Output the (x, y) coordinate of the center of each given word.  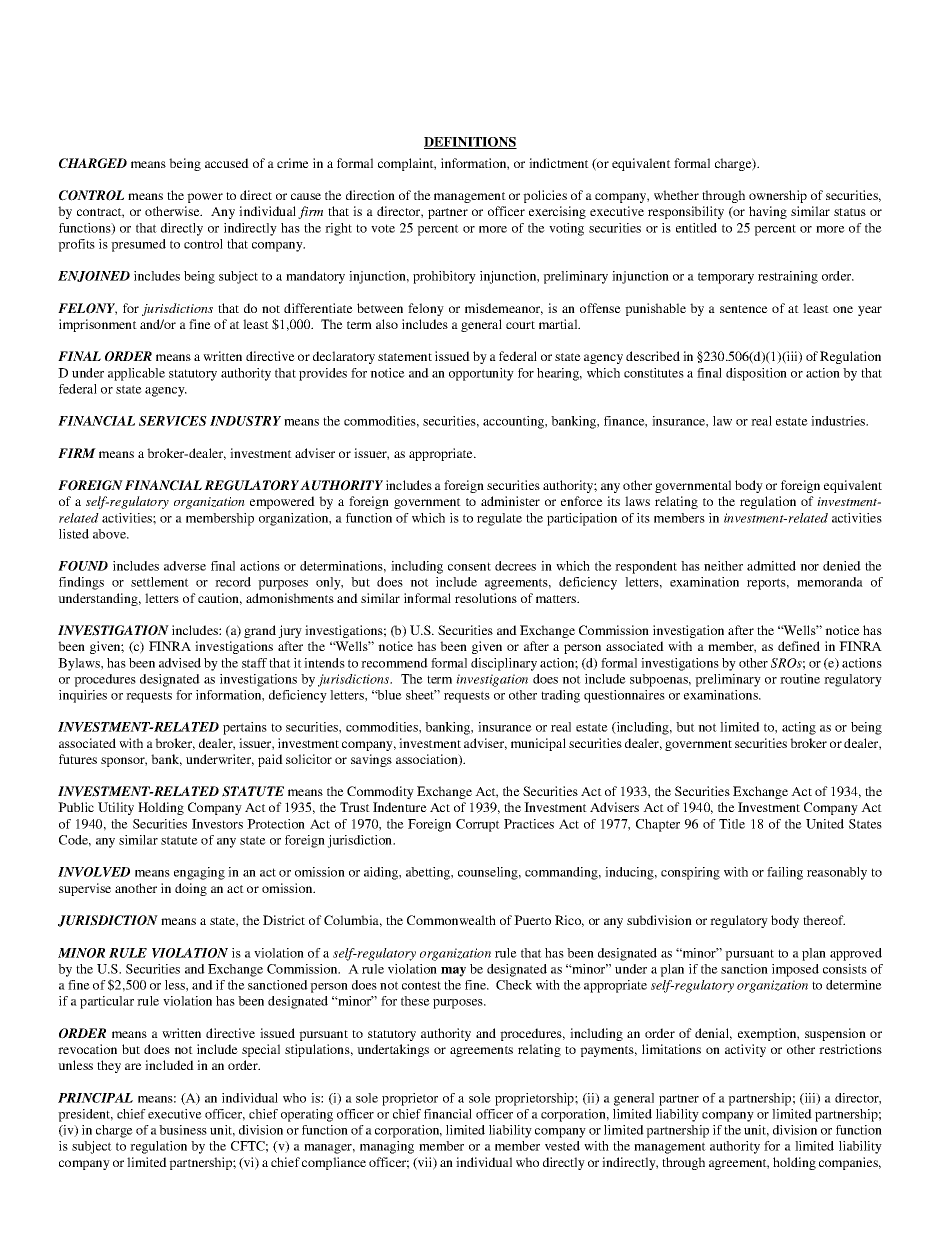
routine (800, 679)
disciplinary (504, 664)
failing (785, 873)
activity (745, 1050)
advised (180, 663)
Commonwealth (451, 920)
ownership (778, 196)
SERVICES (173, 421)
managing (387, 1147)
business (183, 1130)
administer (510, 501)
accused (227, 163)
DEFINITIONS (470, 143)
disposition (756, 374)
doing (191, 889)
